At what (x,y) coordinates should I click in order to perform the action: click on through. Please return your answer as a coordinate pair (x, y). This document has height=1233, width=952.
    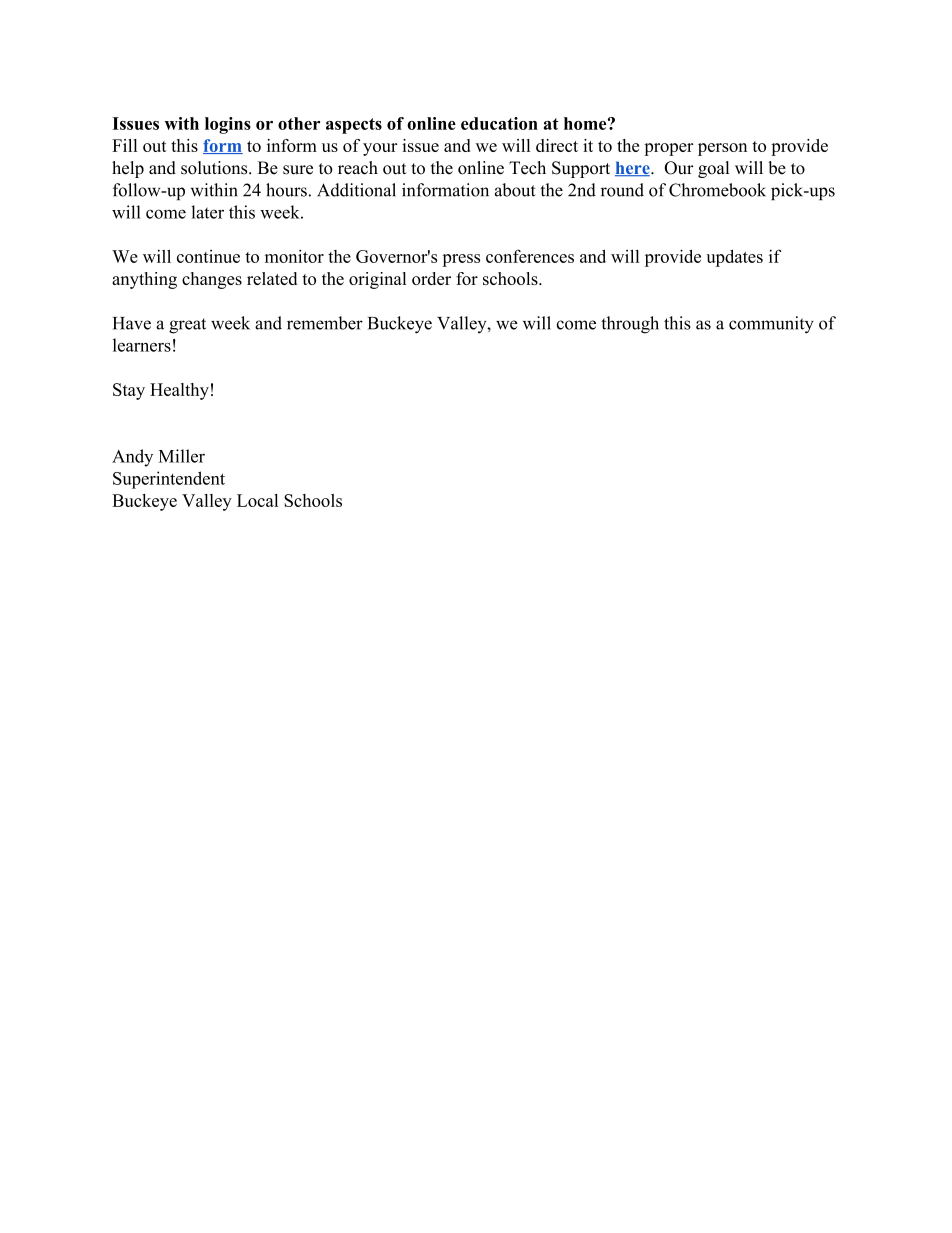
    Looking at the image, I should click on (630, 325).
